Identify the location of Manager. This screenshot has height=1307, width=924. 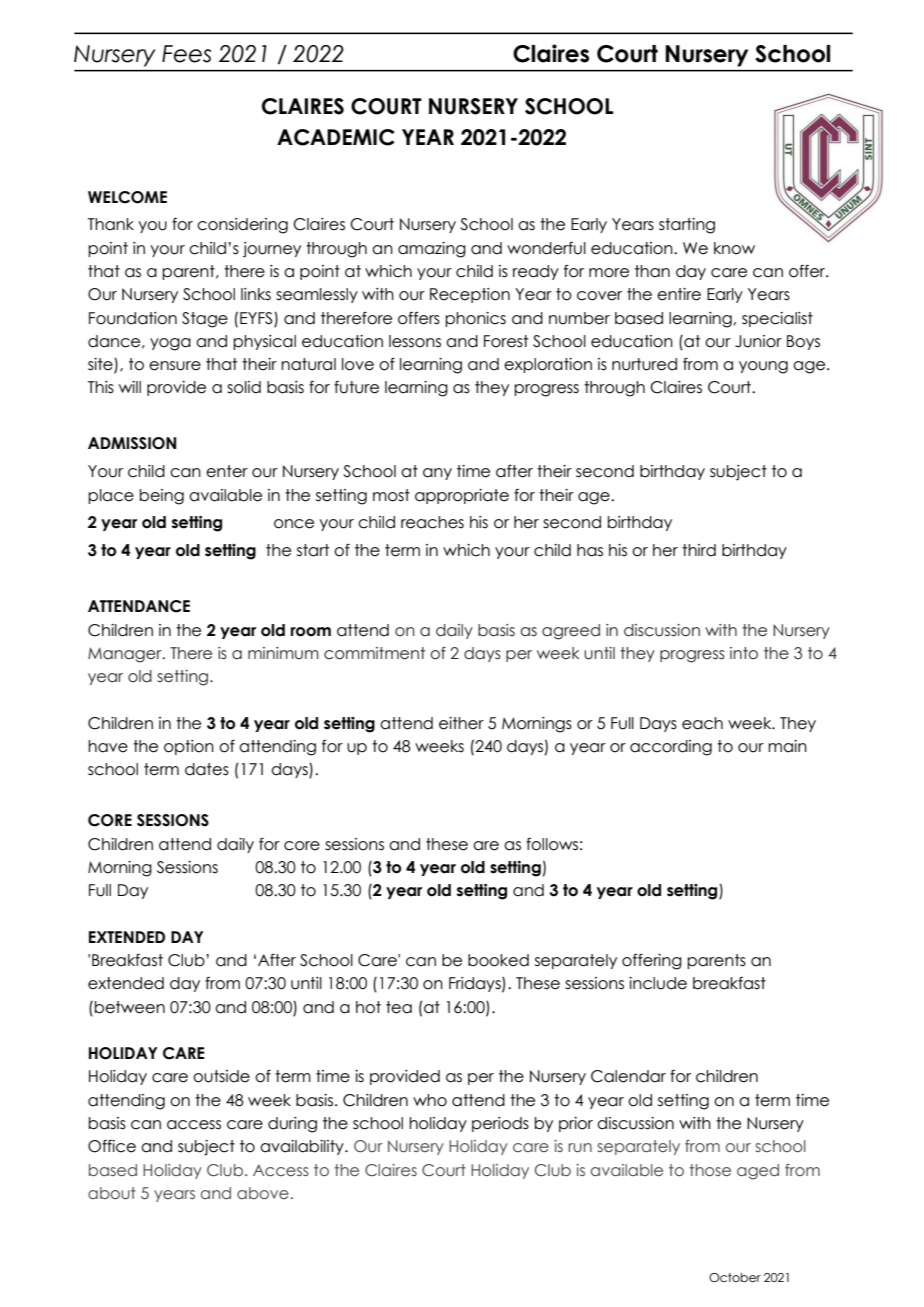
(126, 655).
